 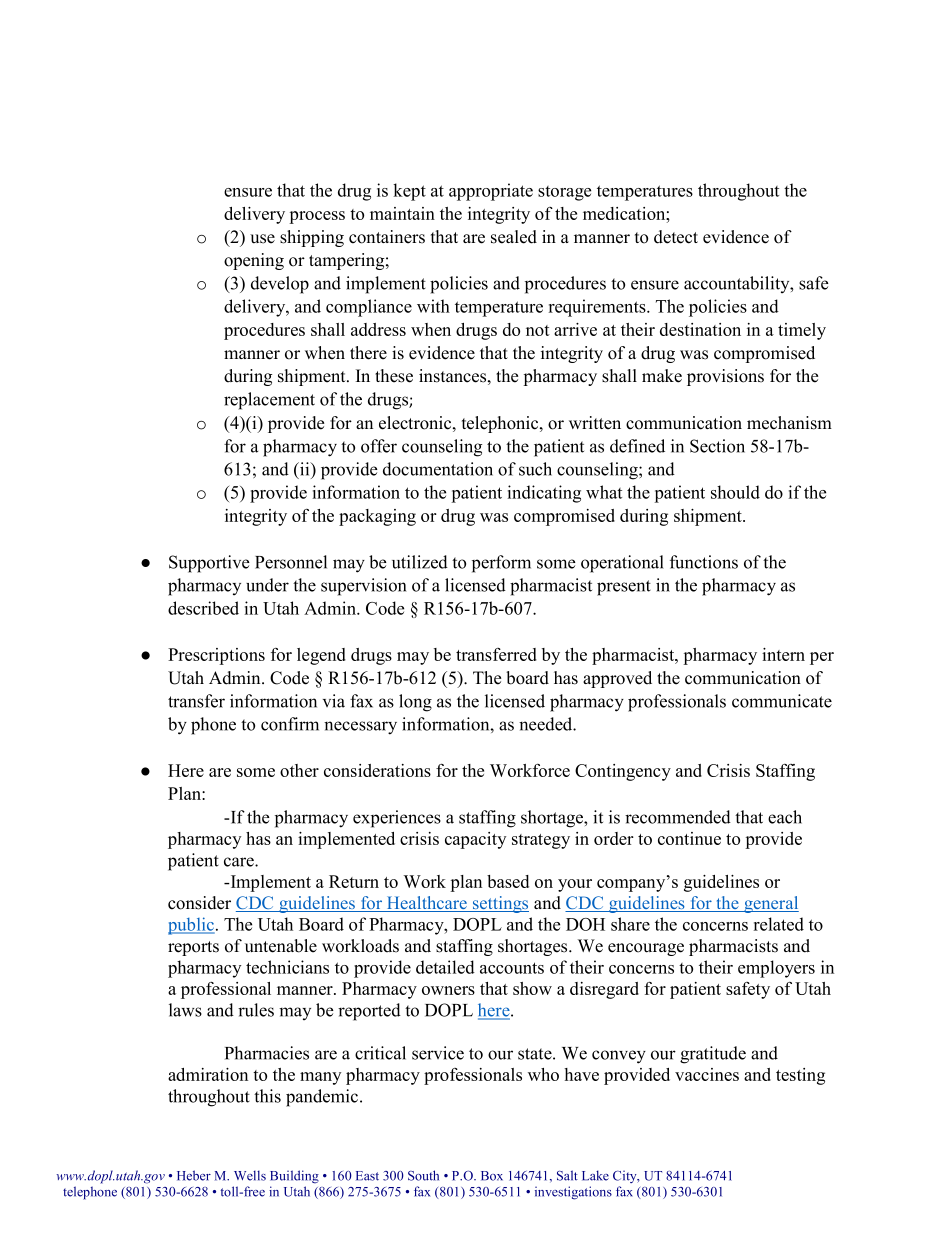 I want to click on use, so click(x=262, y=239).
